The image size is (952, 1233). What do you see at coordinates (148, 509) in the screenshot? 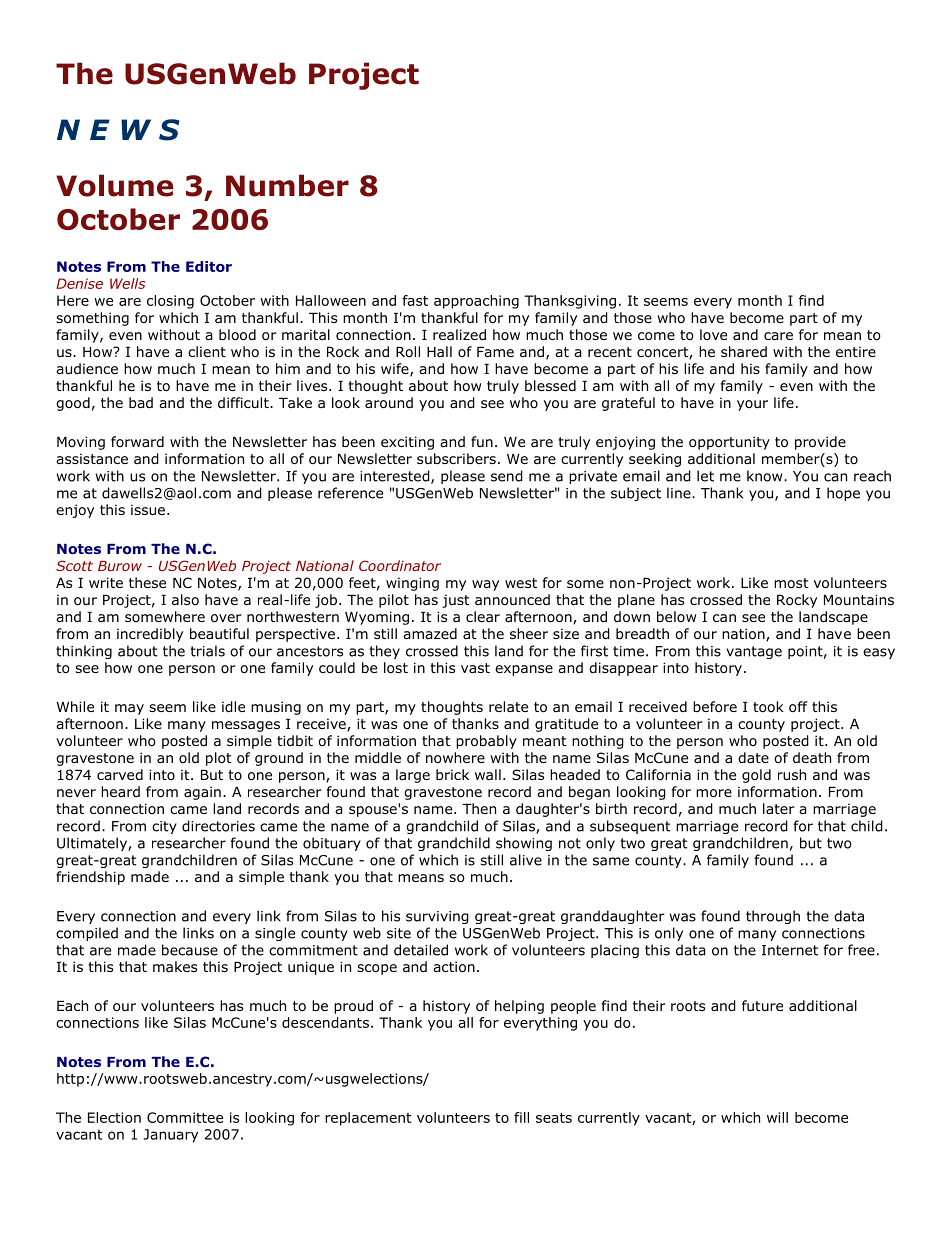
I see `issue` at bounding box center [148, 509].
